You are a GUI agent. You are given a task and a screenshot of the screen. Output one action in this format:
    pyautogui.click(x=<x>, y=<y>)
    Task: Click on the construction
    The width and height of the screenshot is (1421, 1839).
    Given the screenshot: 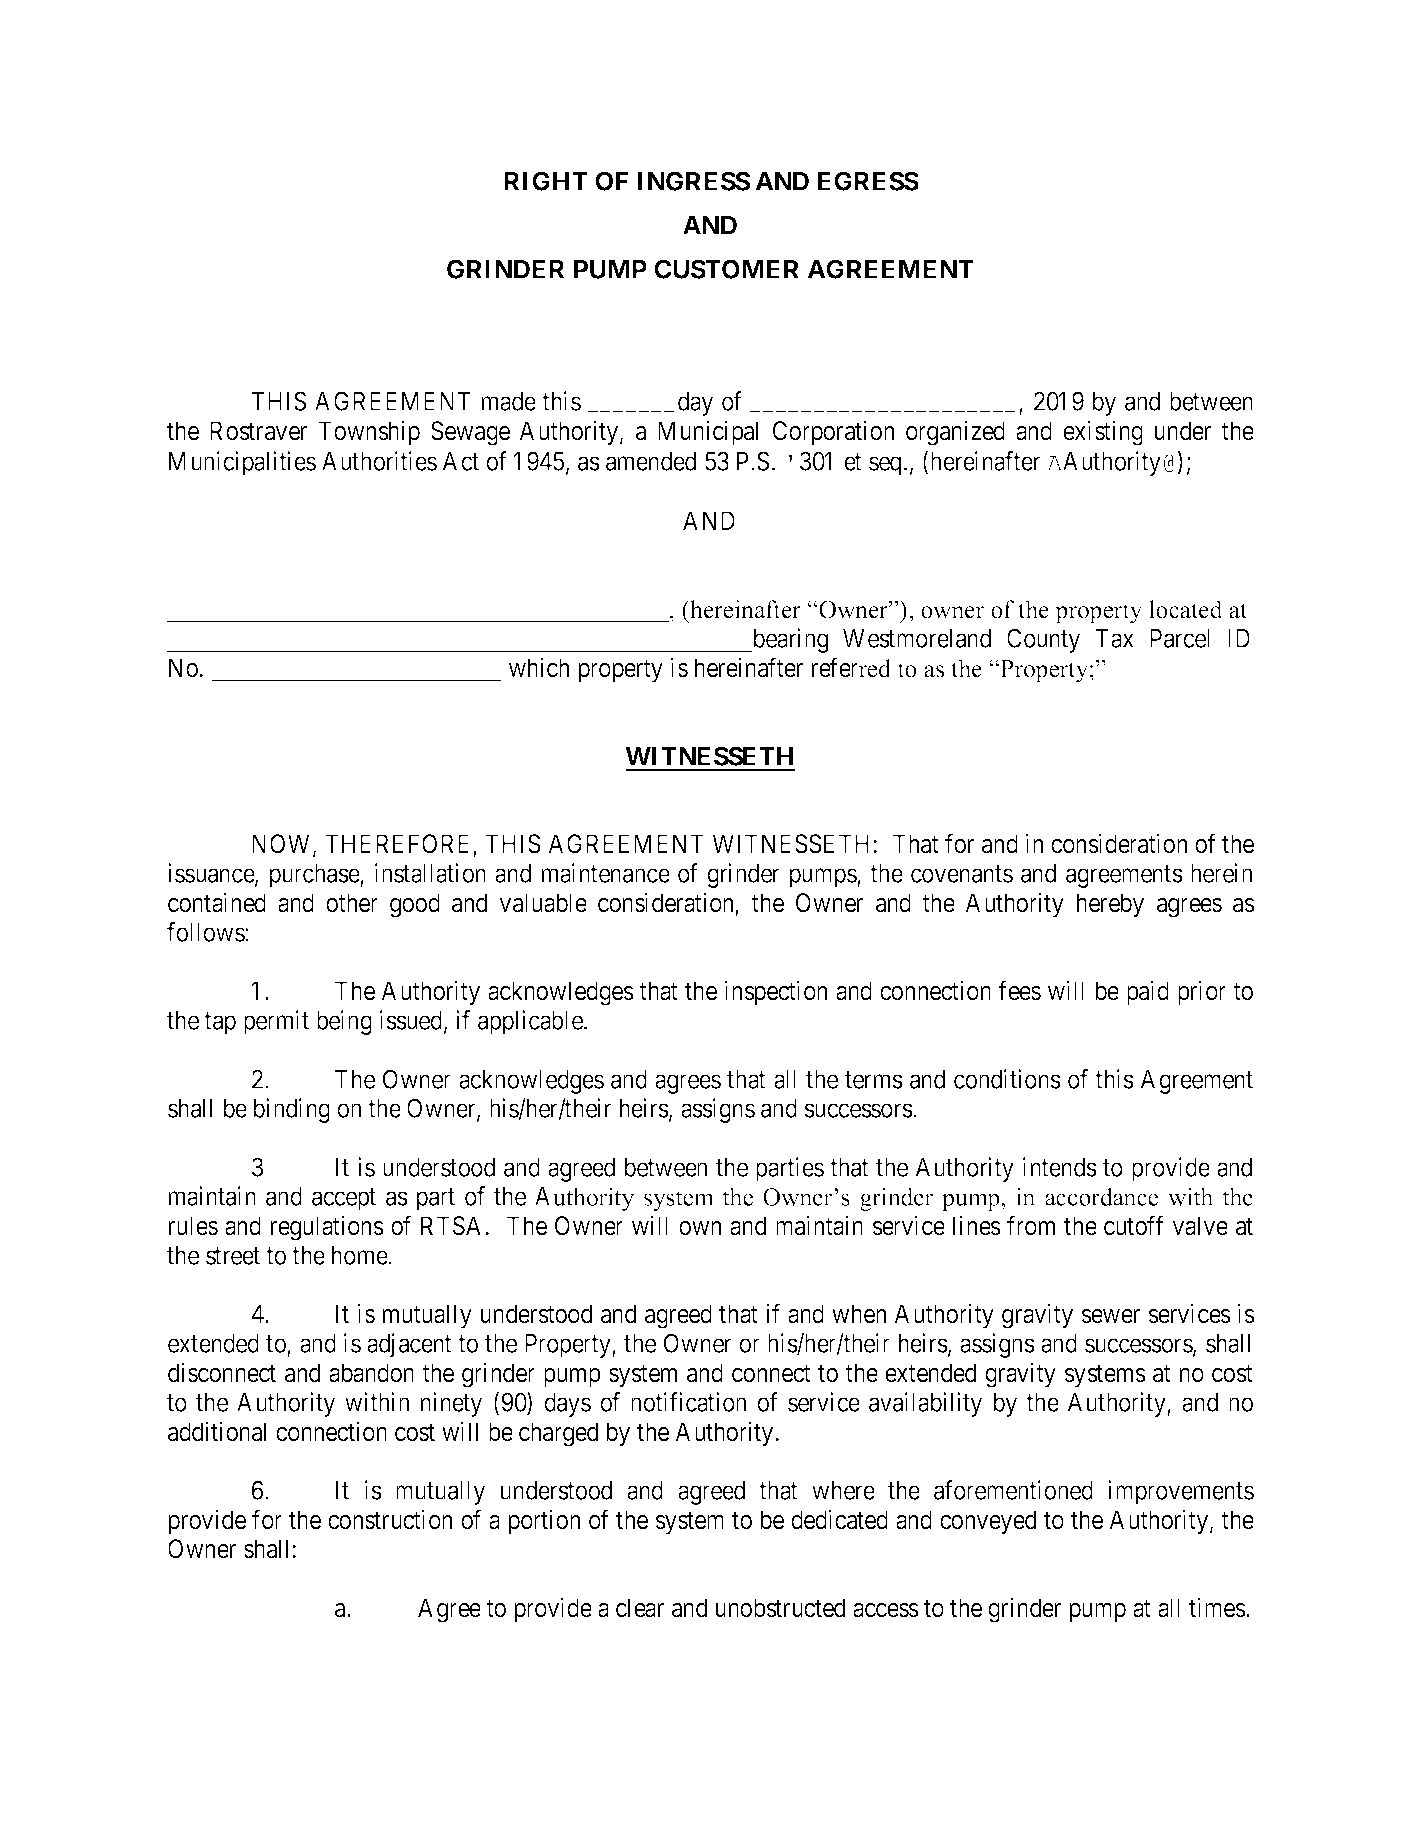 What is the action you would take?
    pyautogui.click(x=390, y=1519)
